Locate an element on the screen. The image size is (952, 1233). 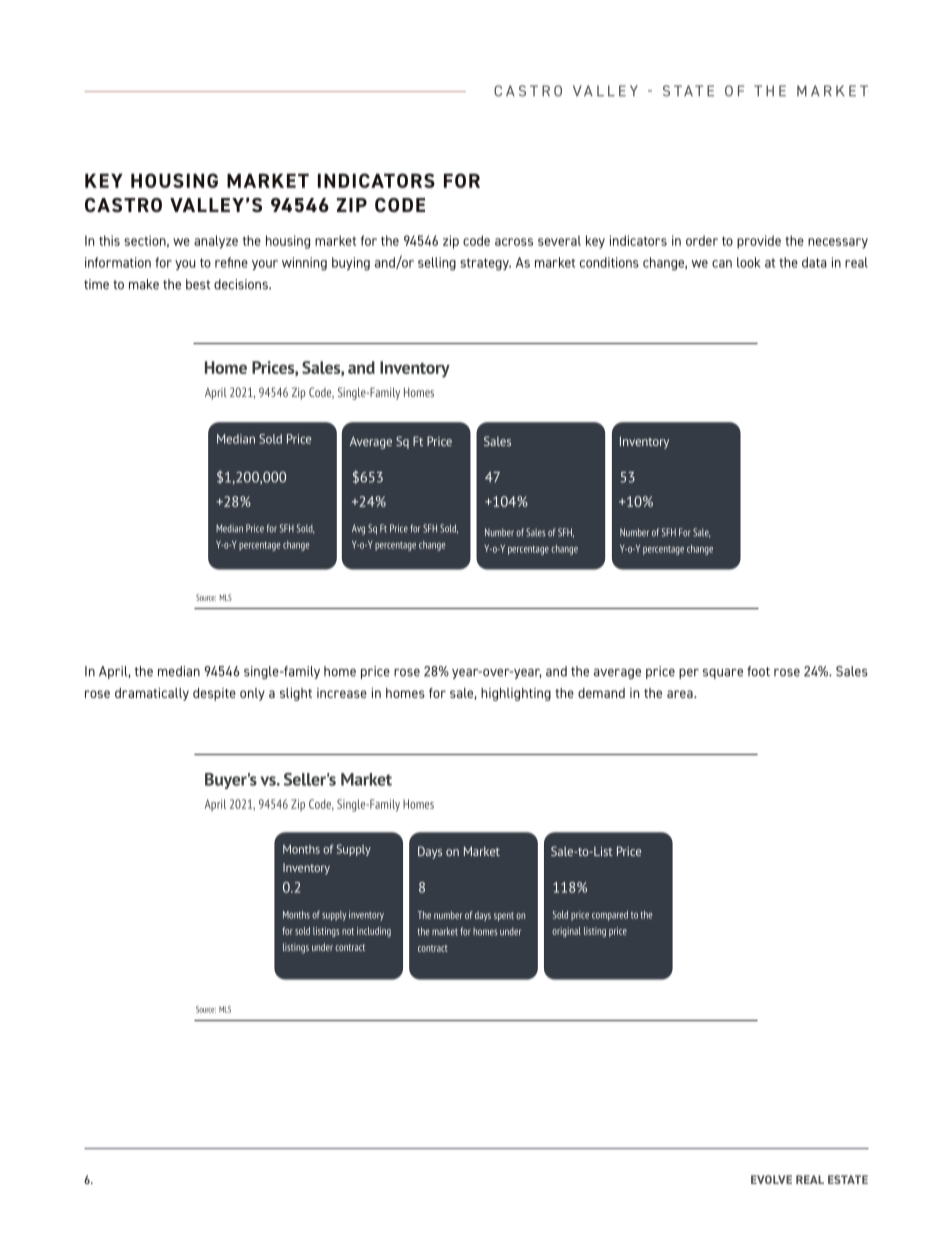
can is located at coordinates (722, 264).
